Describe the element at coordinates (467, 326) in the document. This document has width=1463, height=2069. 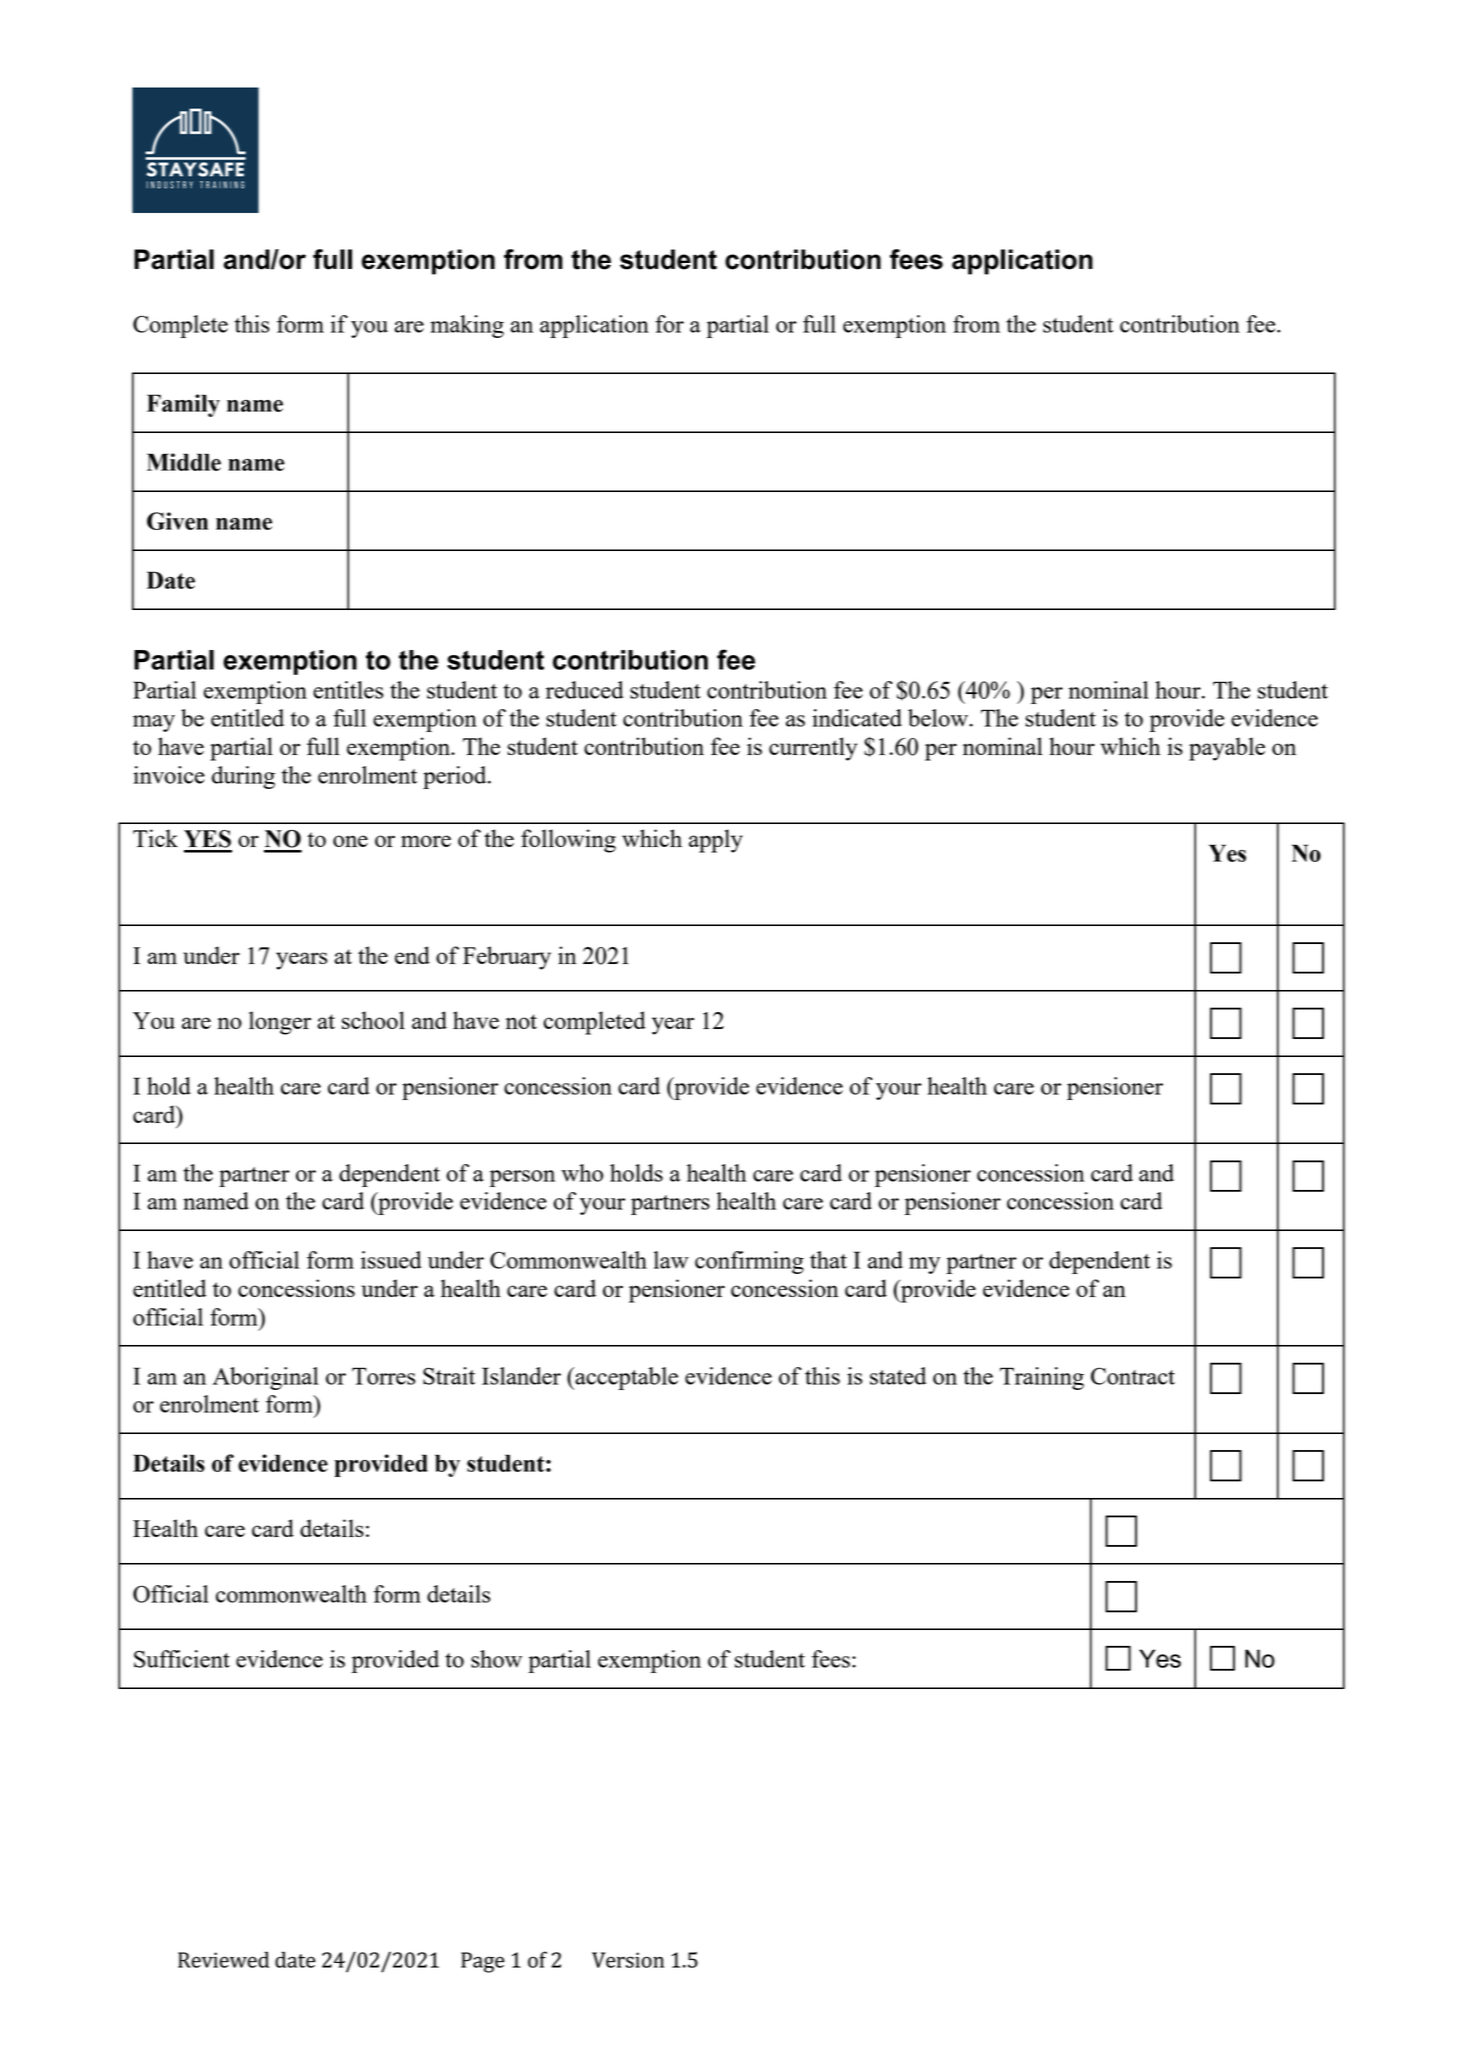
I see `making` at that location.
